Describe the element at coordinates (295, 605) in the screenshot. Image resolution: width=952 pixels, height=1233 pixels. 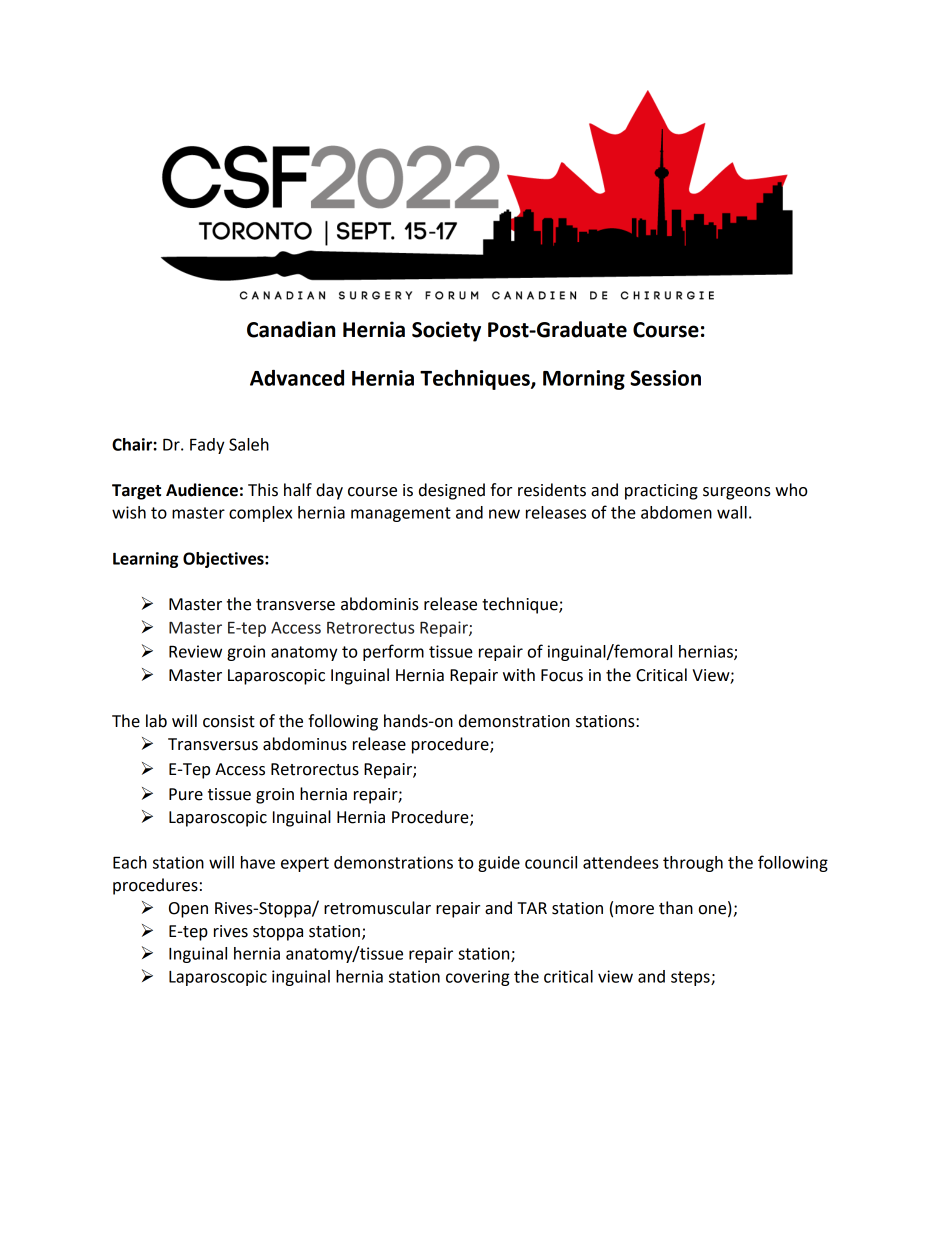
I see `transverse` at that location.
